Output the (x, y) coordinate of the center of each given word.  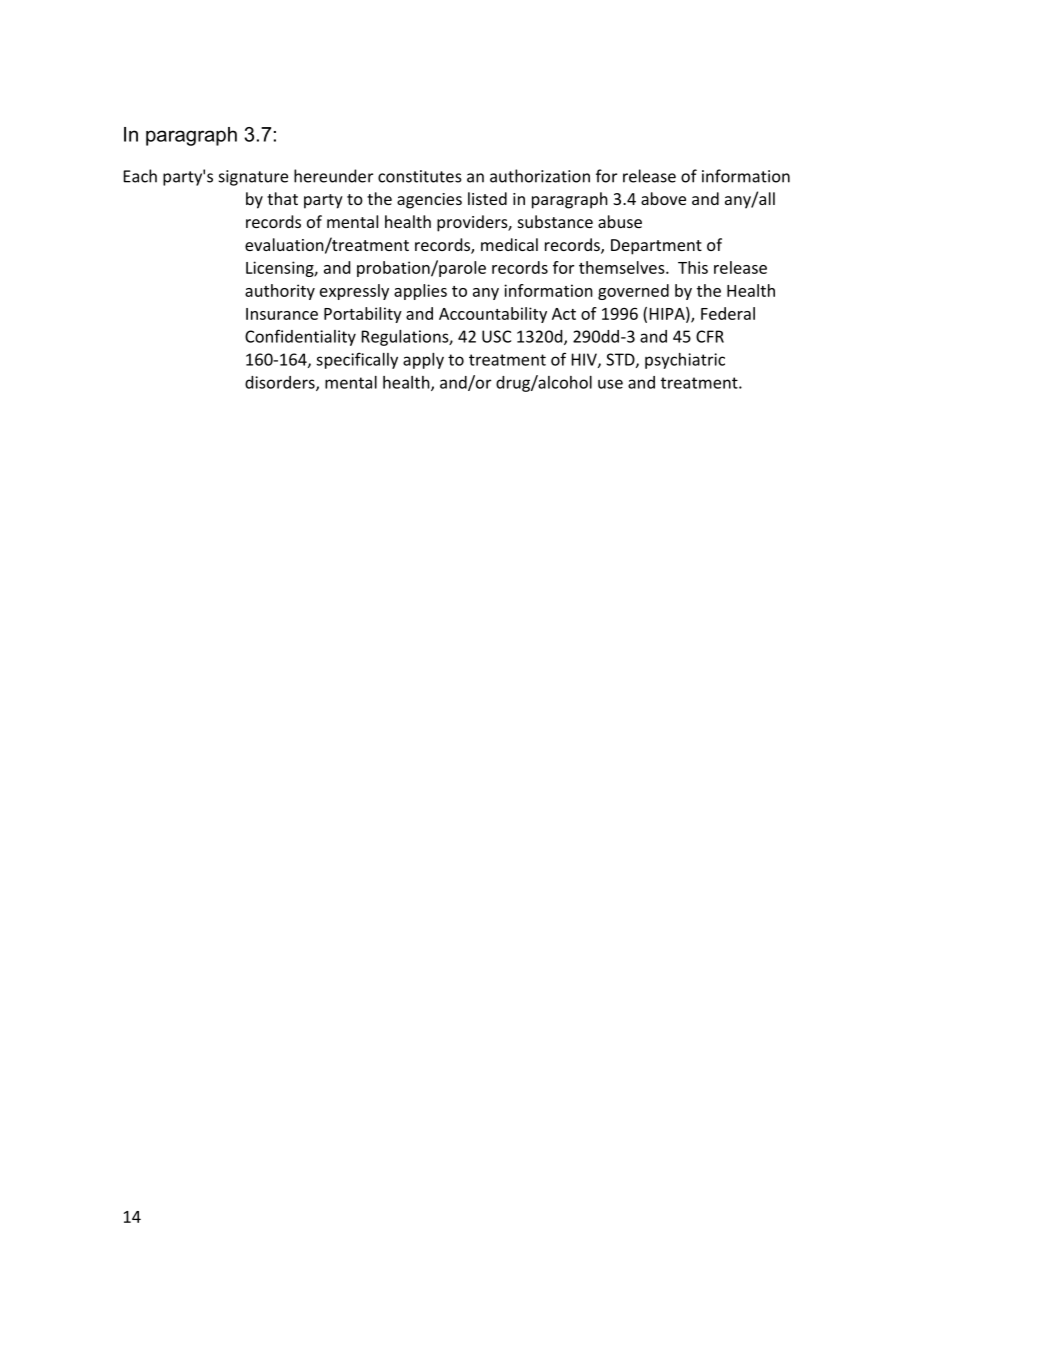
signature (253, 178)
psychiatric (685, 361)
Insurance (282, 314)
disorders (281, 383)
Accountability (493, 315)
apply (423, 361)
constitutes (420, 176)
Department (656, 247)
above (663, 198)
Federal (728, 313)
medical (509, 244)
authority (280, 292)
